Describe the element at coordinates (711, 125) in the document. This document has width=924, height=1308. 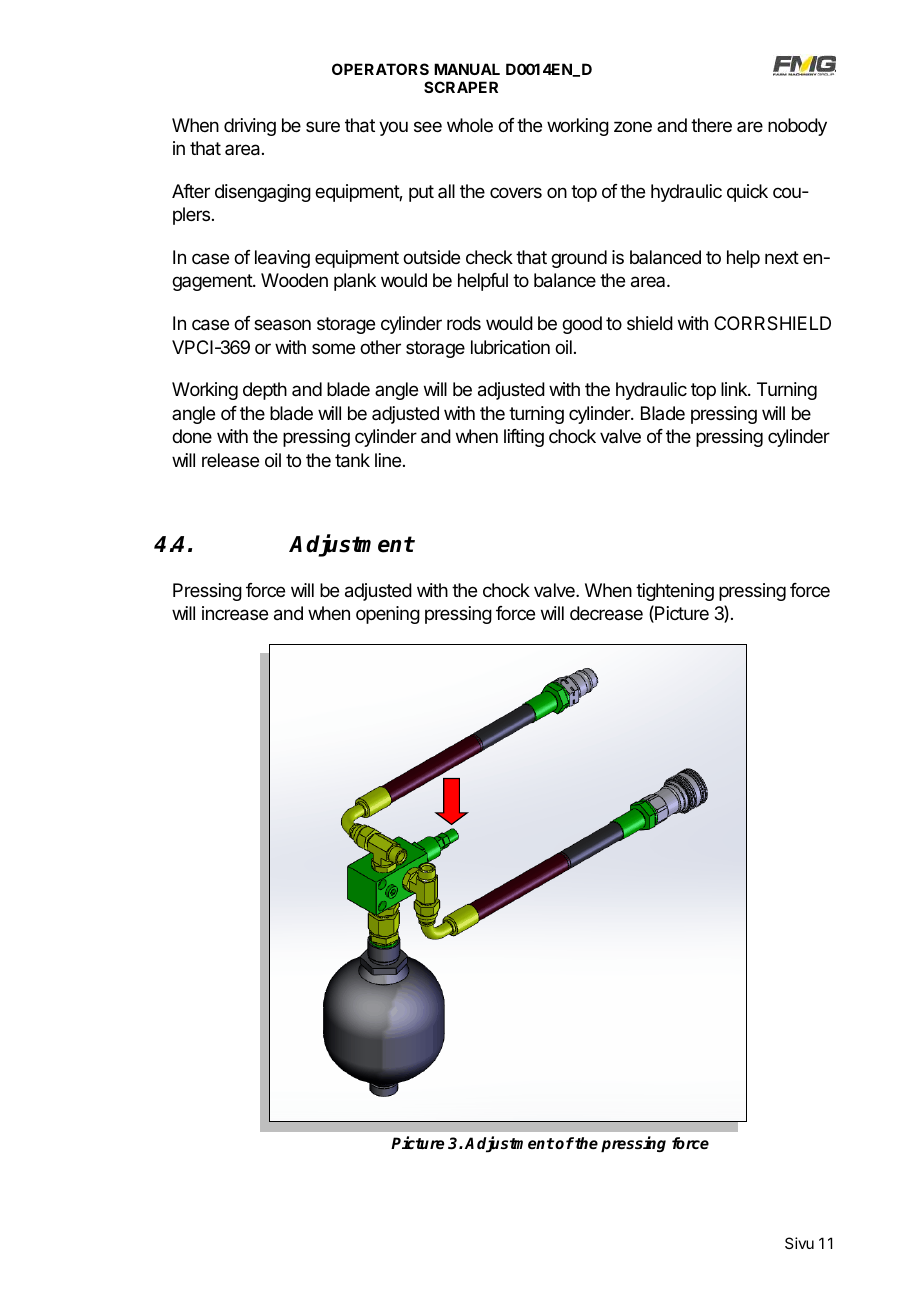
I see `there` at that location.
